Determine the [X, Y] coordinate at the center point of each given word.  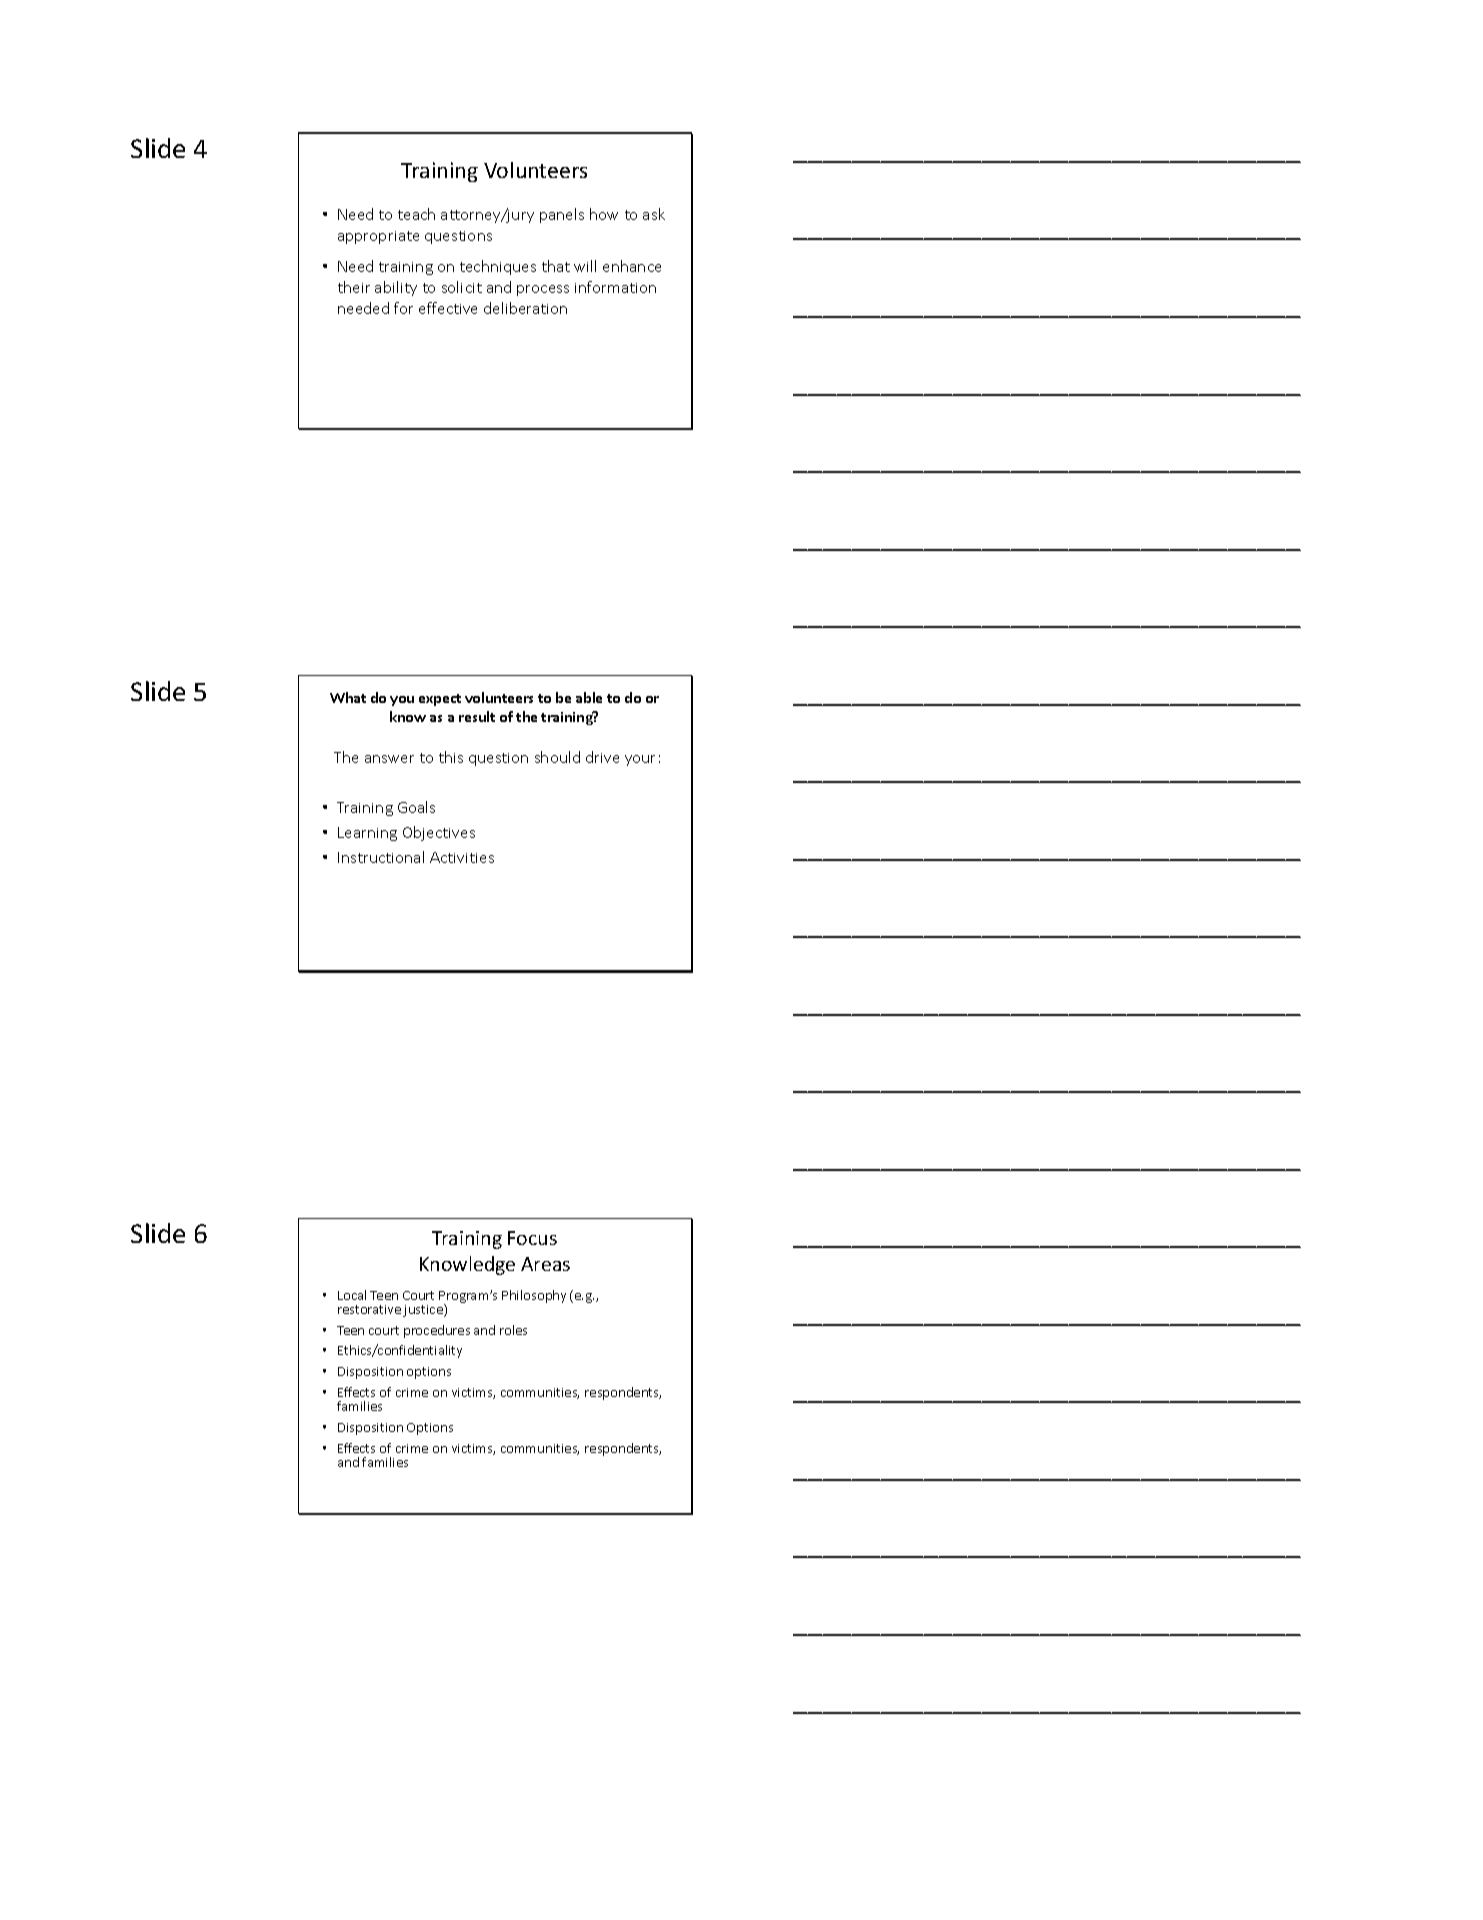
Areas [545, 1264]
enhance [632, 266]
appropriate [378, 237]
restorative [369, 1309]
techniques [498, 267]
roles [513, 1330]
